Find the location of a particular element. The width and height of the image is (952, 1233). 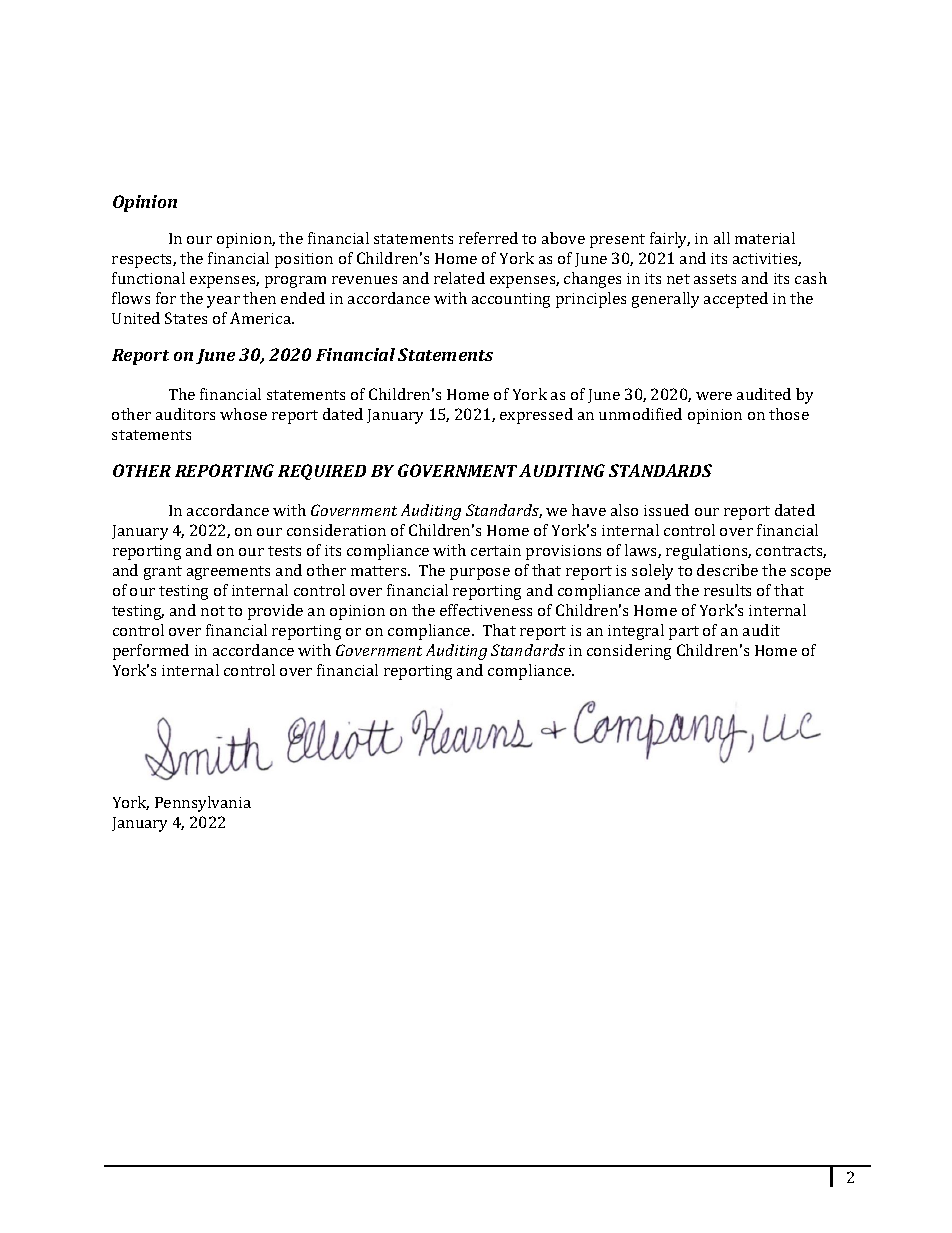

whose is located at coordinates (243, 414).
